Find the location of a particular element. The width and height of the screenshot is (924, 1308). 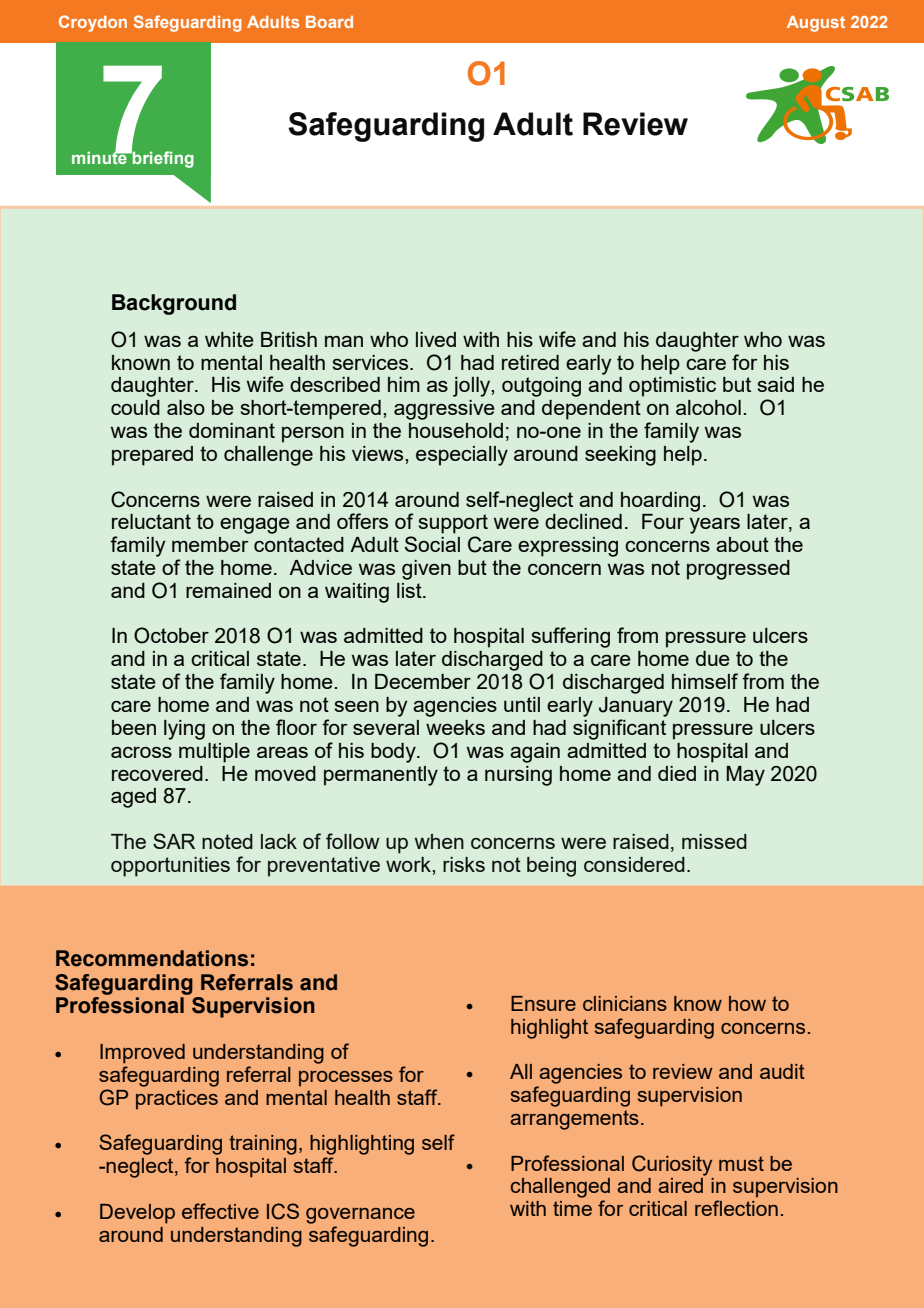

alcohol is located at coordinates (708, 407).
